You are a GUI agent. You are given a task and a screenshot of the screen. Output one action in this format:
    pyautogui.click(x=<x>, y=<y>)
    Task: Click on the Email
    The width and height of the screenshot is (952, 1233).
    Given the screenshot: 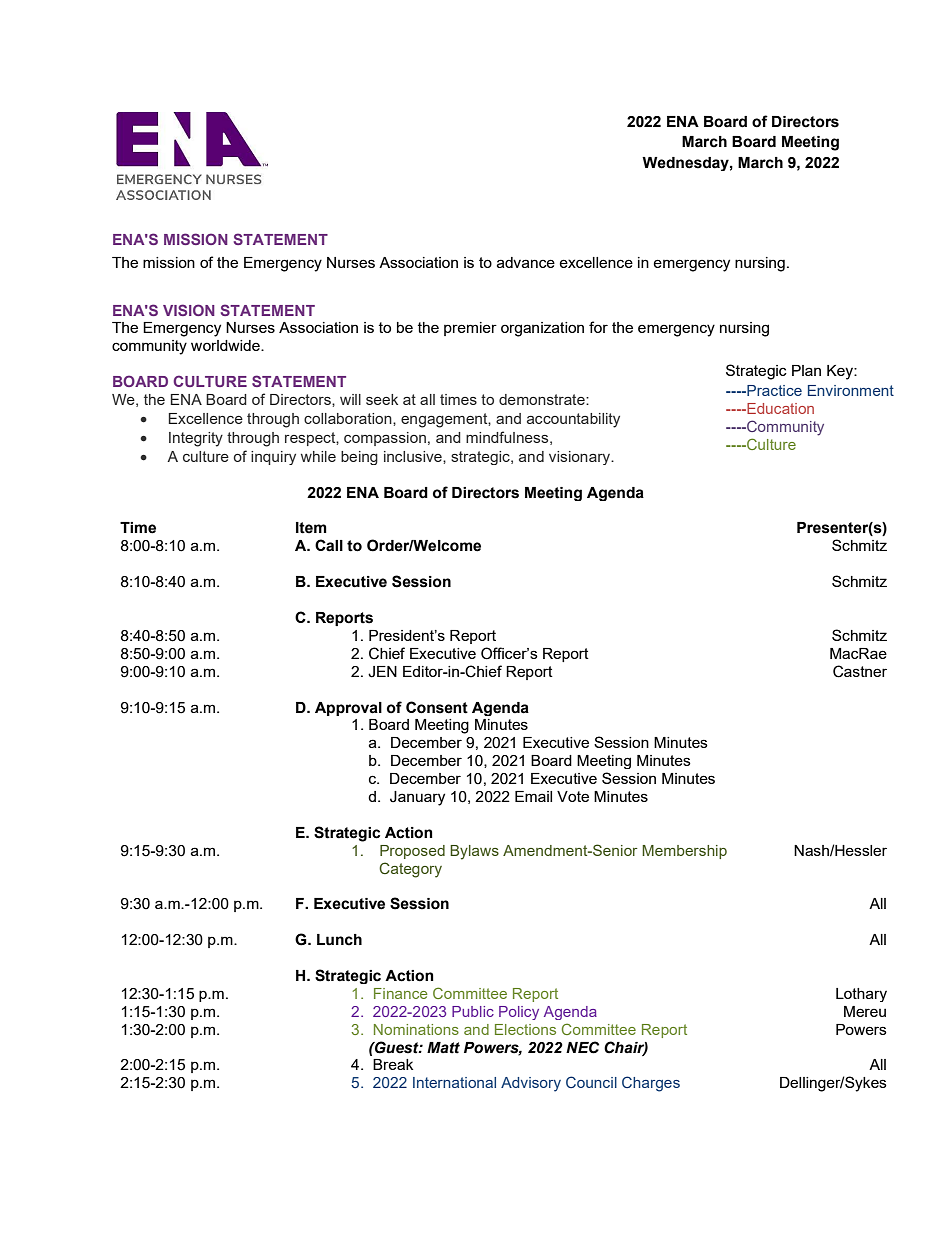 What is the action you would take?
    pyautogui.click(x=533, y=796)
